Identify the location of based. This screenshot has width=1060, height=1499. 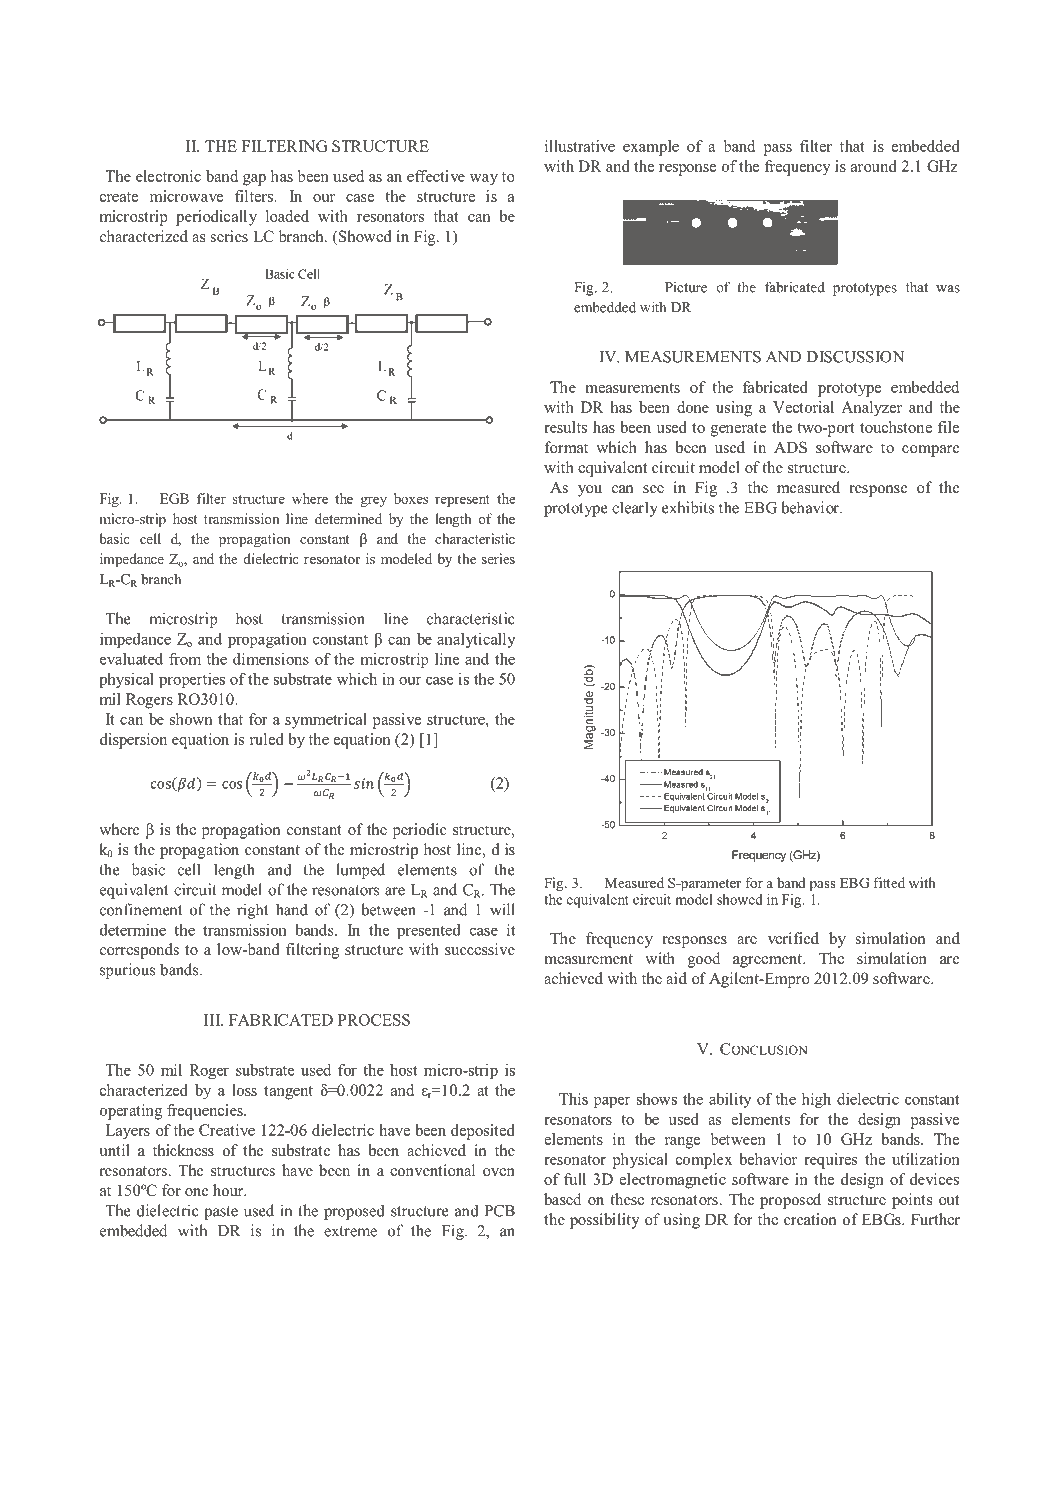
(562, 1199).
